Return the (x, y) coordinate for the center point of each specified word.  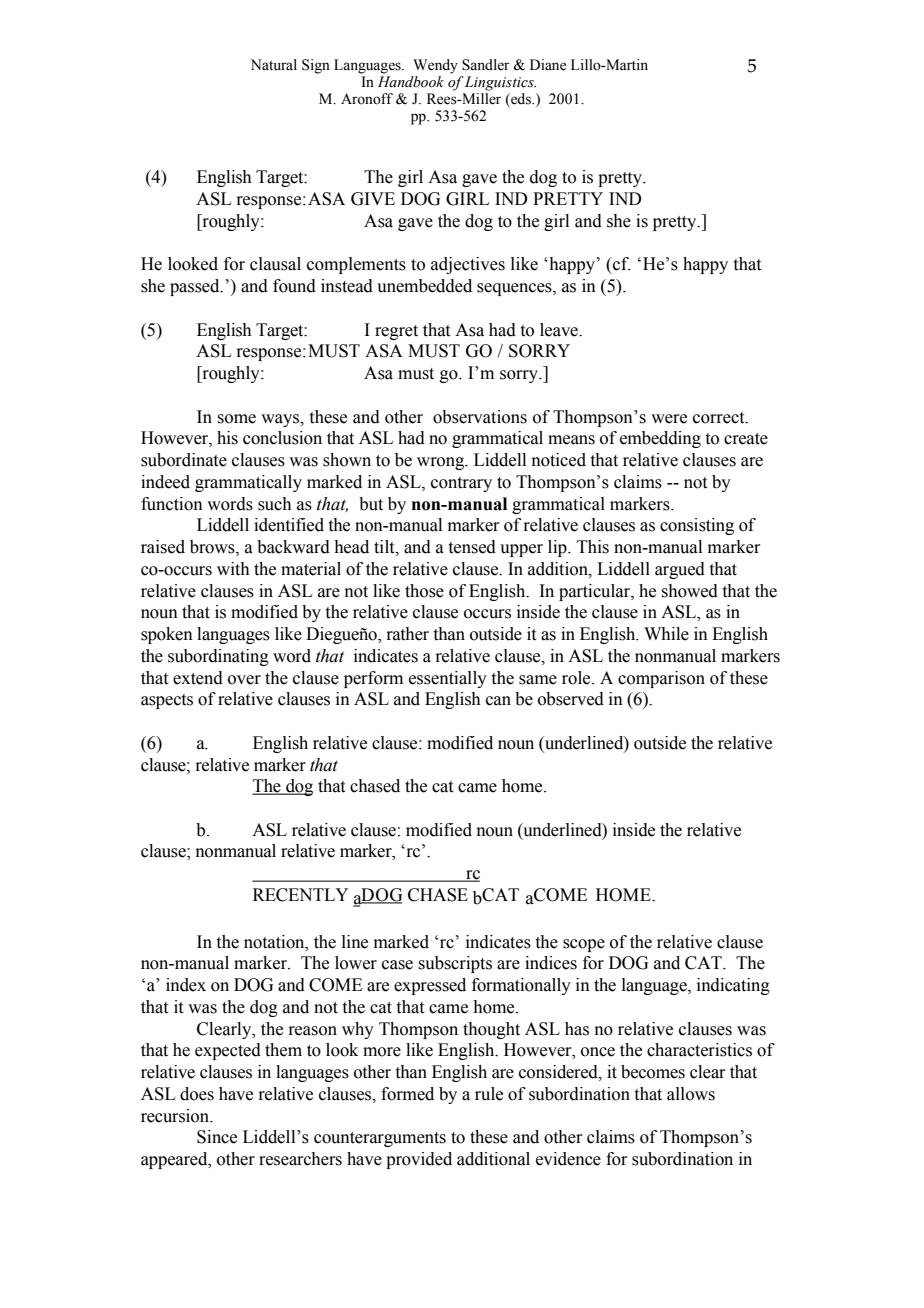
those (424, 591)
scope (584, 945)
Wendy (435, 66)
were (669, 419)
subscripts (455, 964)
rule (489, 1094)
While (666, 634)
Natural (274, 64)
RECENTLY (301, 895)
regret (396, 332)
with (233, 569)
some (236, 419)
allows (691, 1094)
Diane (548, 65)
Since (217, 1137)
